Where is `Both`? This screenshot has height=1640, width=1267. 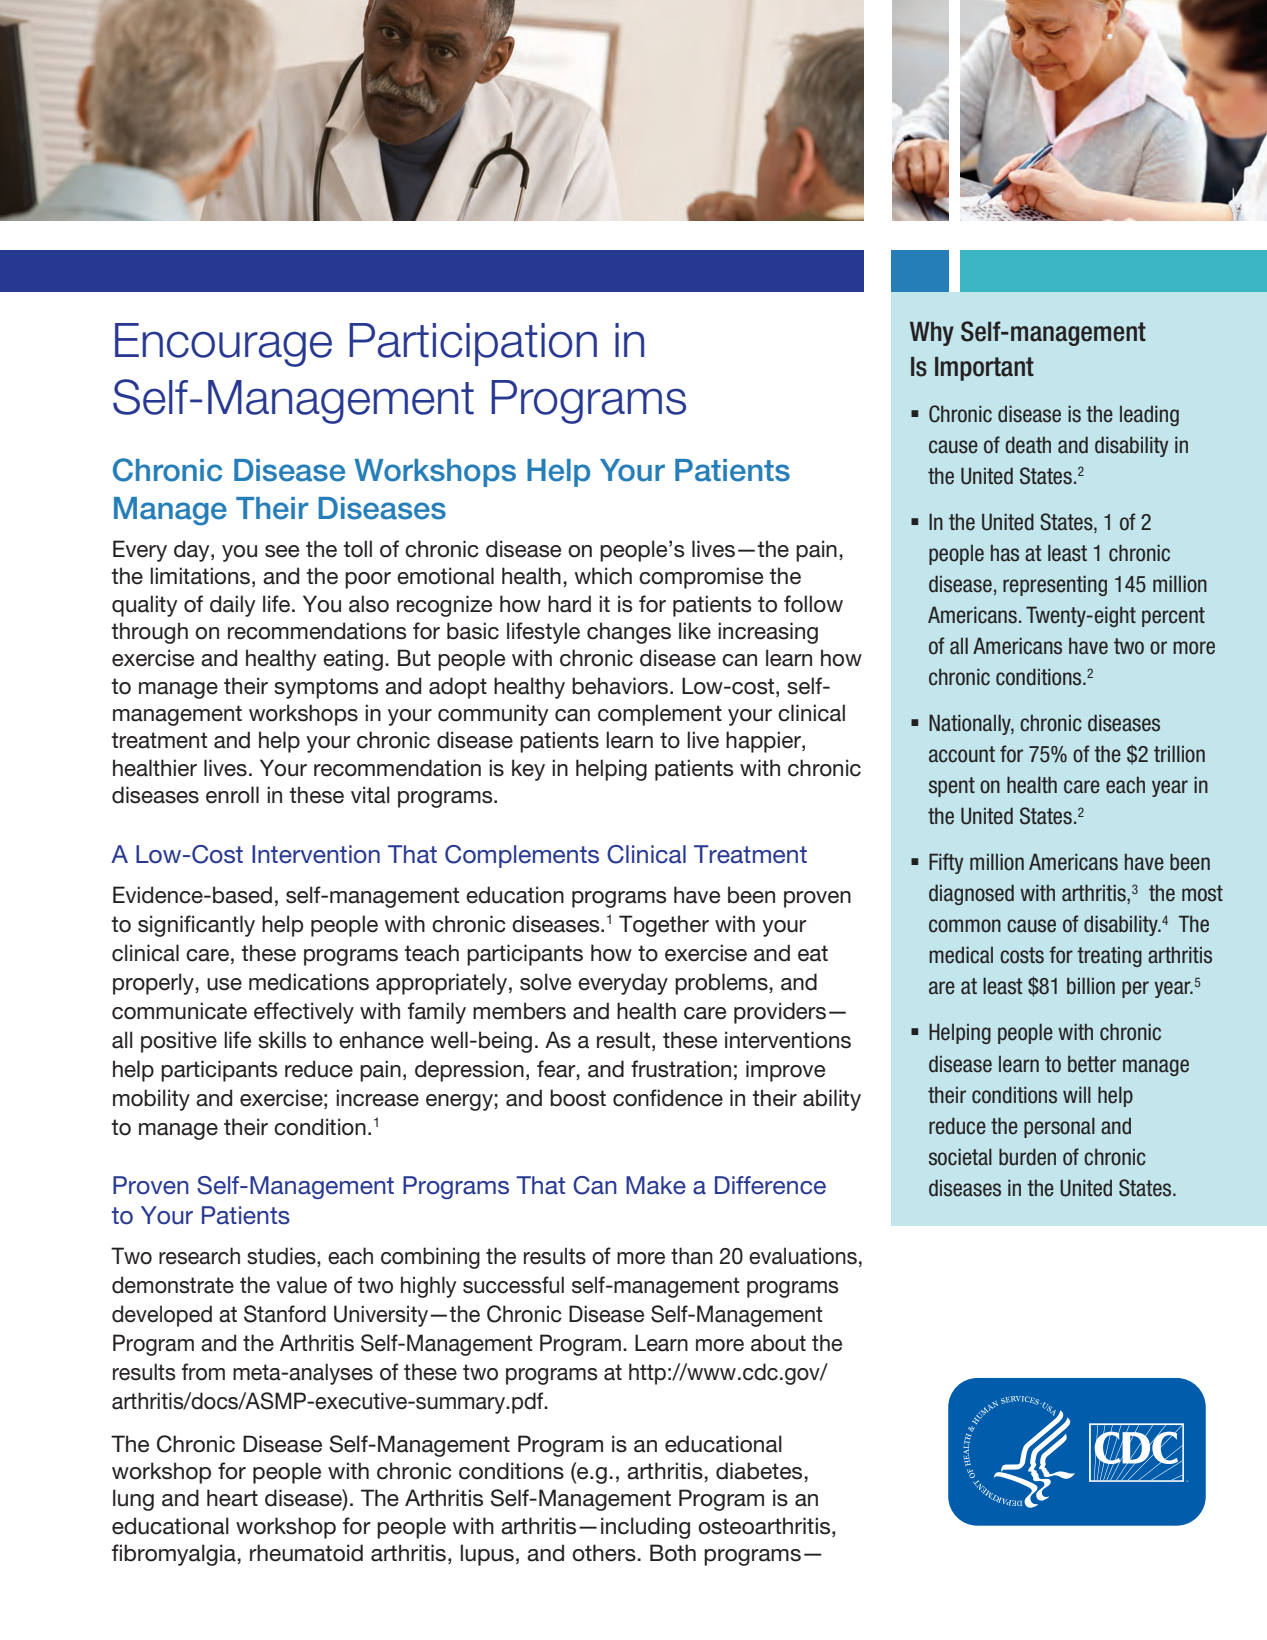
Both is located at coordinates (673, 1553).
